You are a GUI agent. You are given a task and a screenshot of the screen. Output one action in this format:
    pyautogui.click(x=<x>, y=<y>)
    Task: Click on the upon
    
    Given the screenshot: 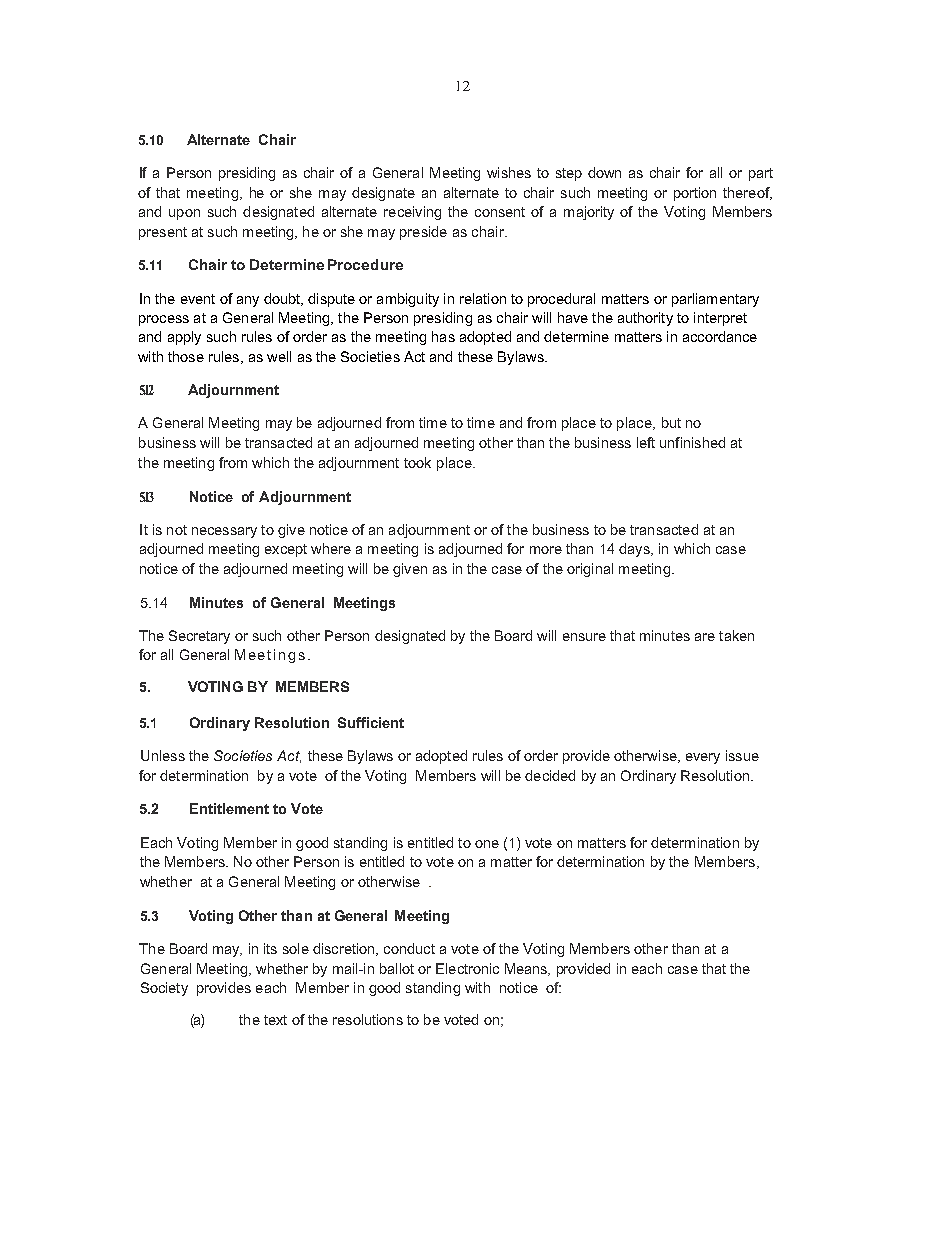 What is the action you would take?
    pyautogui.click(x=184, y=214)
